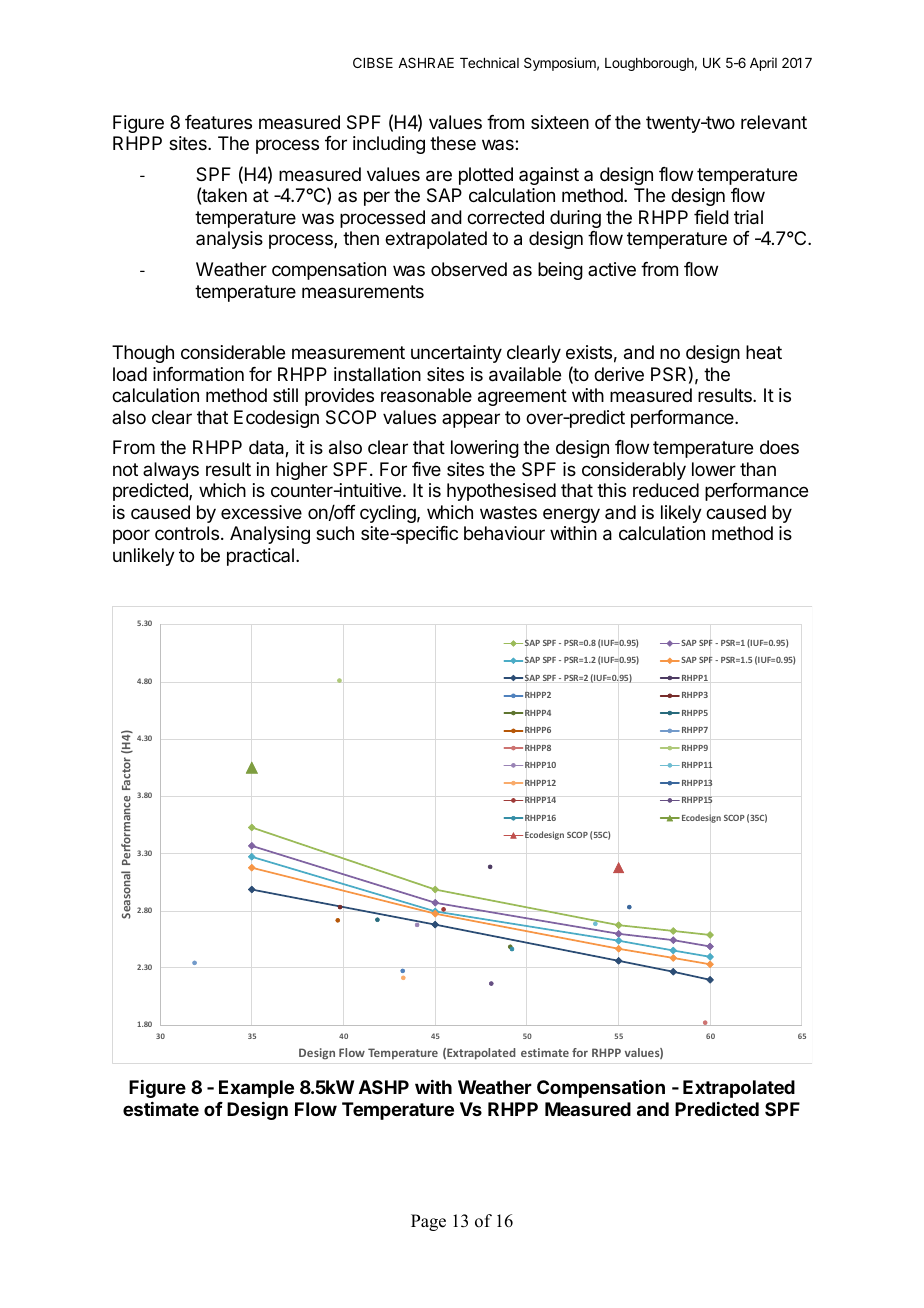 The image size is (924, 1308). I want to click on April, so click(763, 64).
